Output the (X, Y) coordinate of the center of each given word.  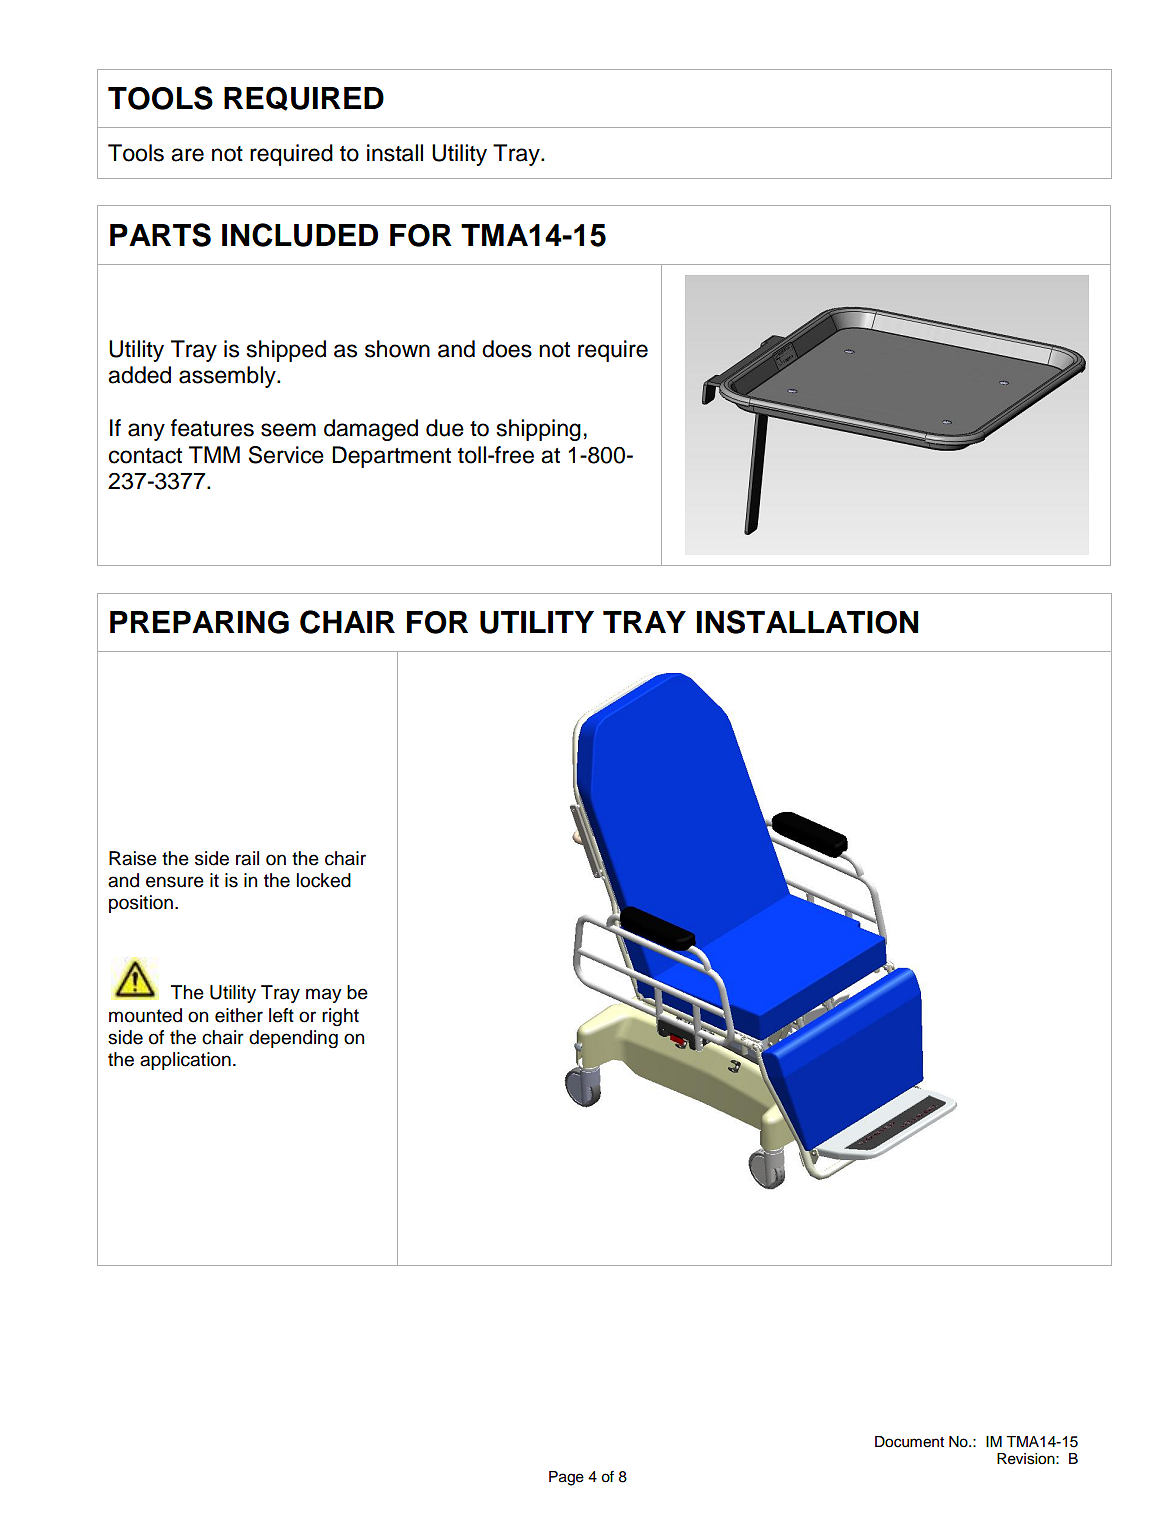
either (239, 1015)
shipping (539, 430)
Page (566, 1478)
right (340, 1017)
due (445, 428)
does (507, 349)
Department (391, 457)
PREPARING (199, 622)
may (324, 995)
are (187, 155)
